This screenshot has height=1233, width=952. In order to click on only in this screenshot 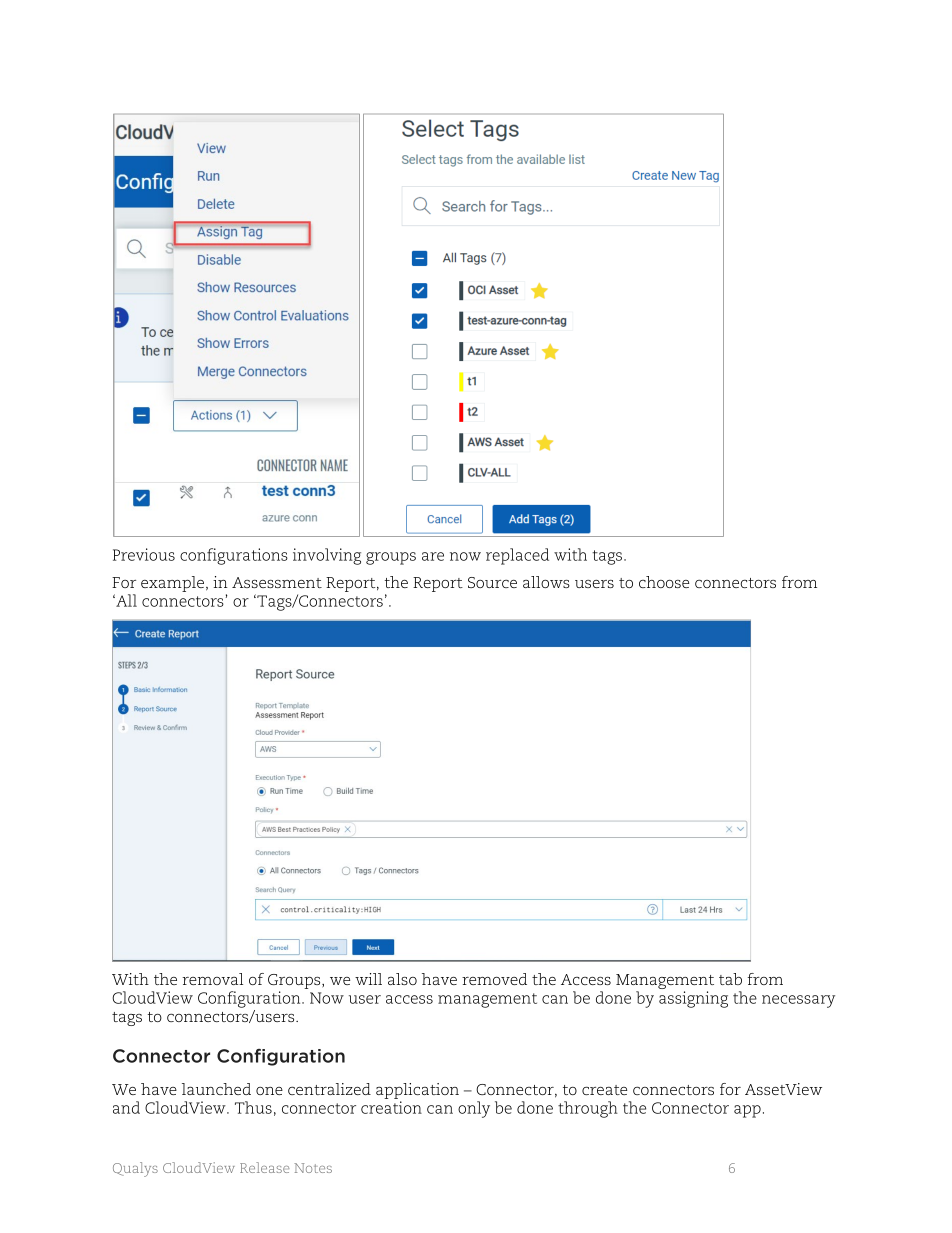, I will do `click(474, 1109)`.
